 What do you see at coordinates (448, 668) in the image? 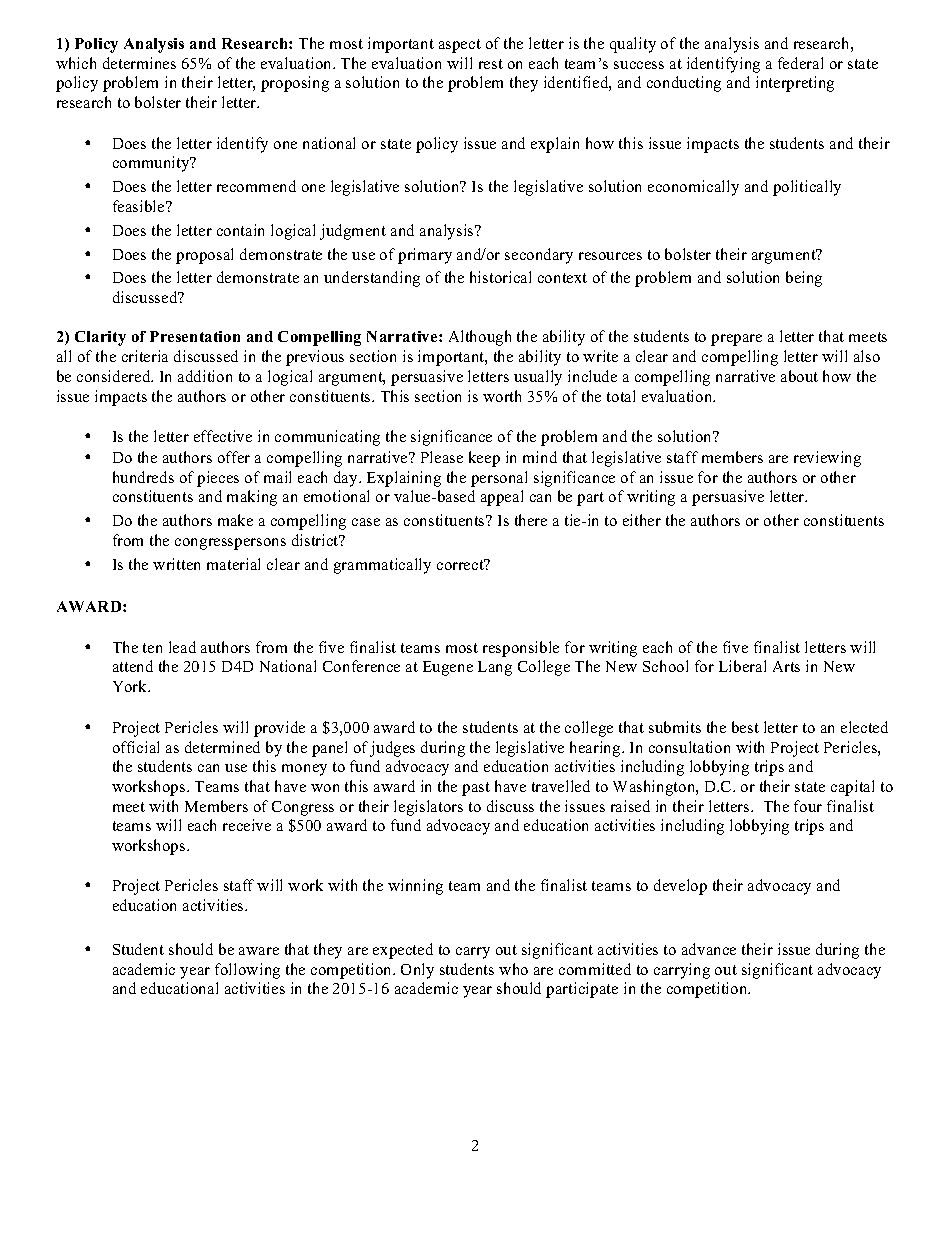
I see `Eugene` at bounding box center [448, 668].
